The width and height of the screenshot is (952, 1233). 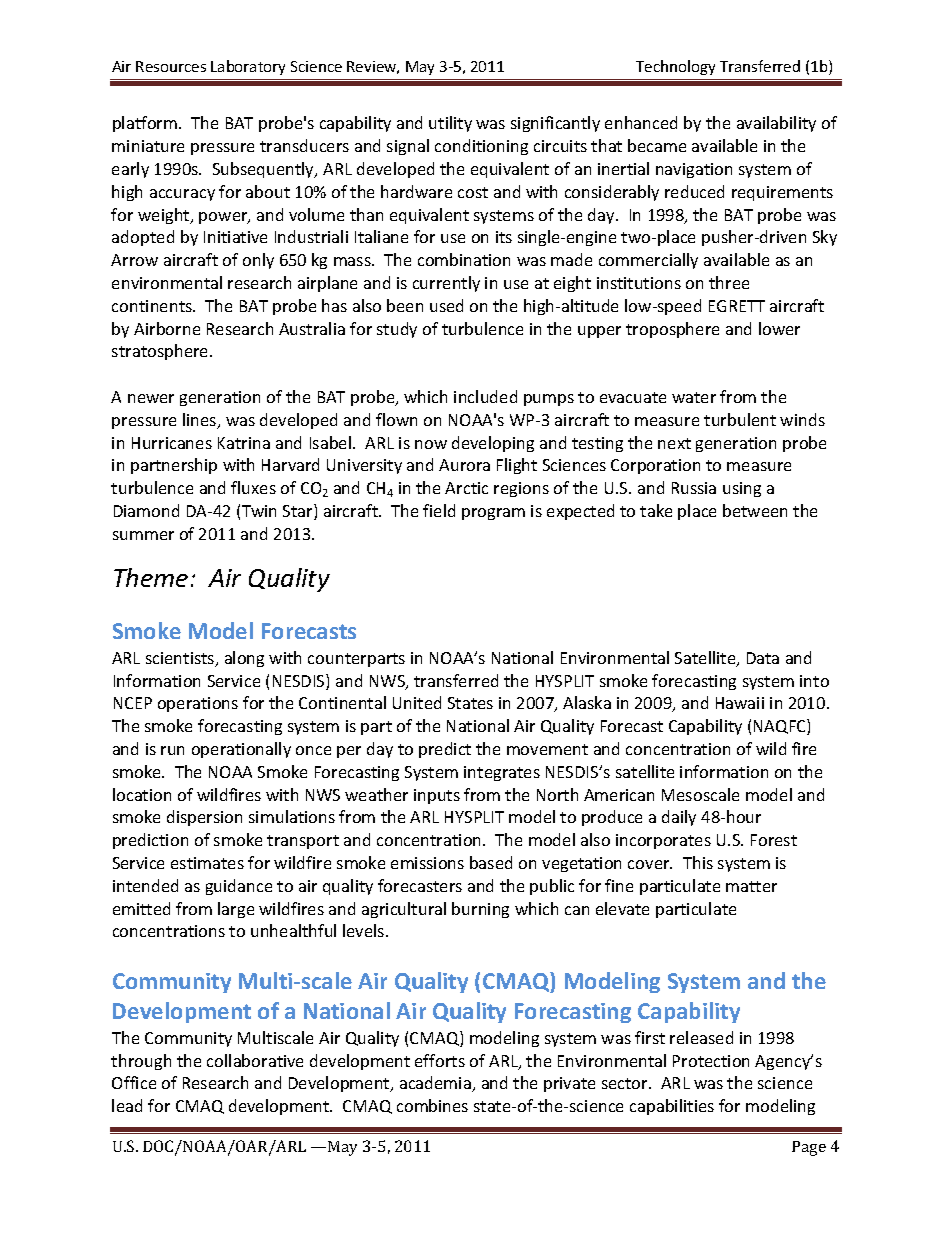 I want to click on integrates, so click(x=502, y=773).
